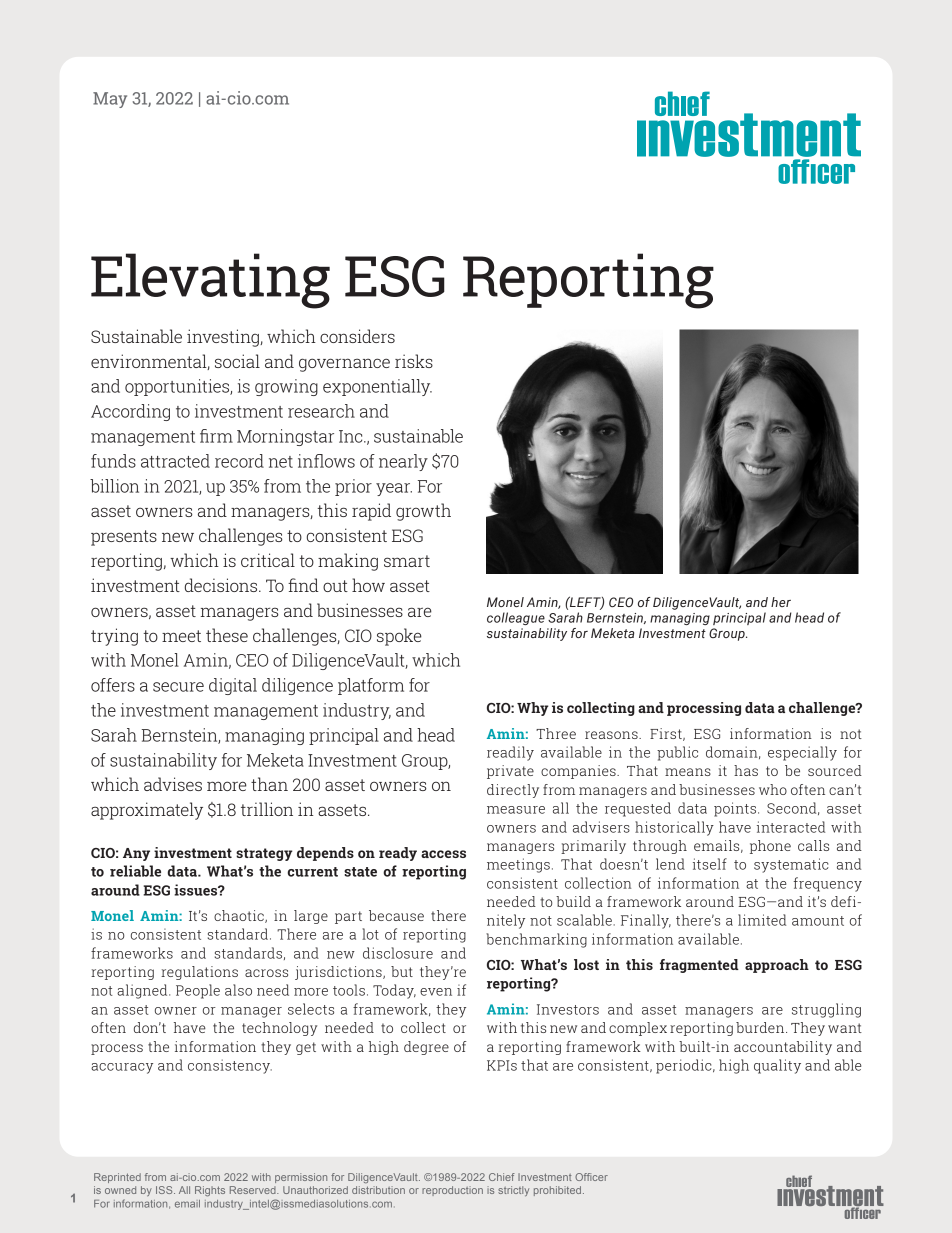 This document has width=952, height=1233. What do you see at coordinates (502, 1177) in the document?
I see `Chief` at bounding box center [502, 1177].
